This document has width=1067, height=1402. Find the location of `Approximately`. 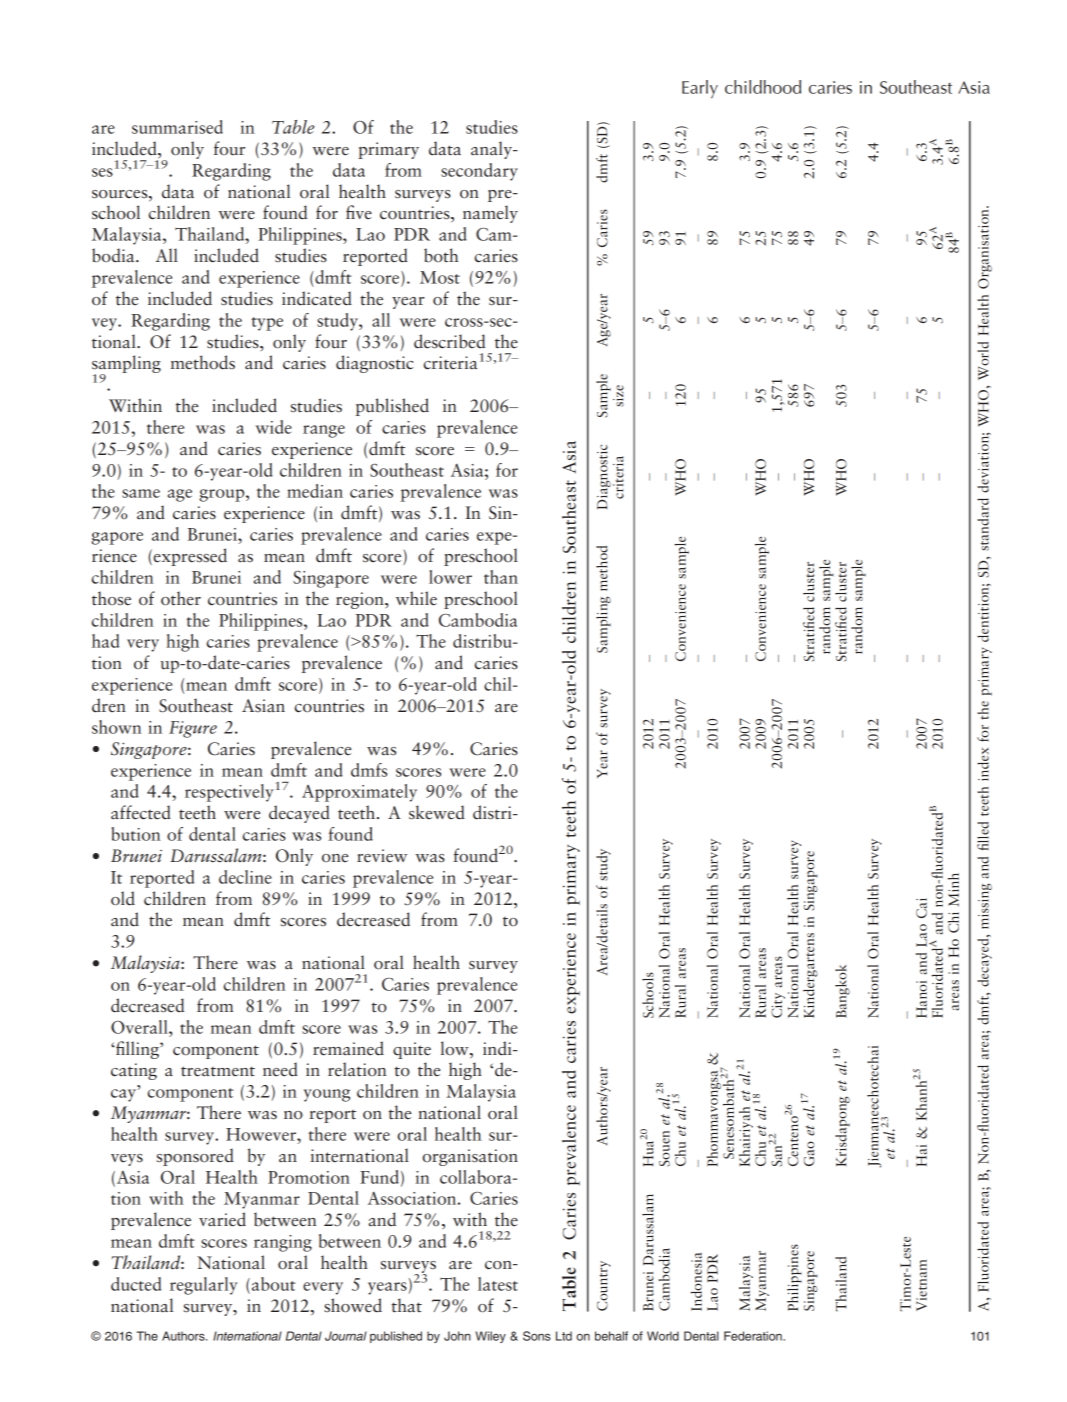

Approximately is located at coordinates (359, 793).
